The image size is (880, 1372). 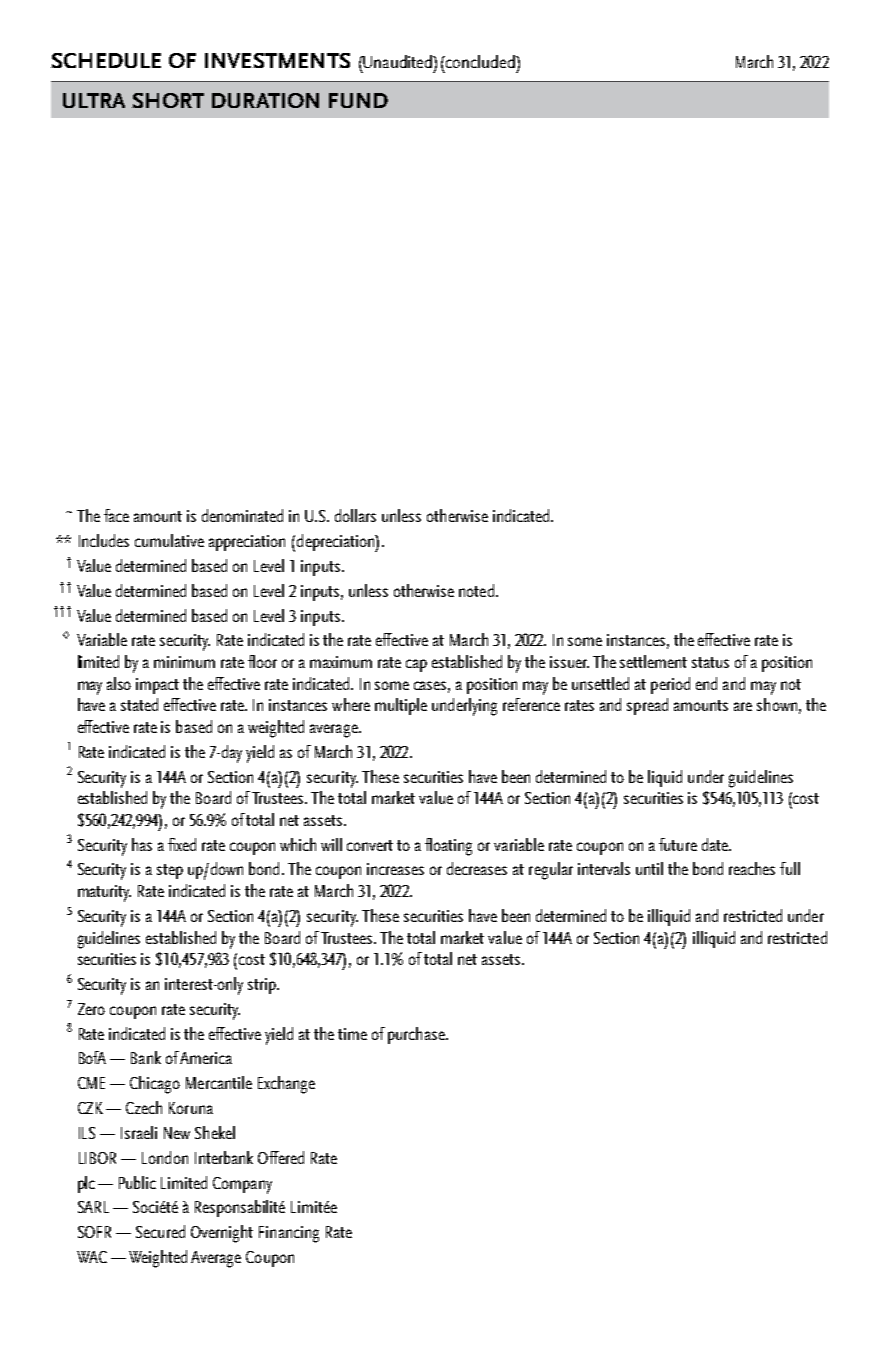 I want to click on reaches, so click(x=752, y=868).
